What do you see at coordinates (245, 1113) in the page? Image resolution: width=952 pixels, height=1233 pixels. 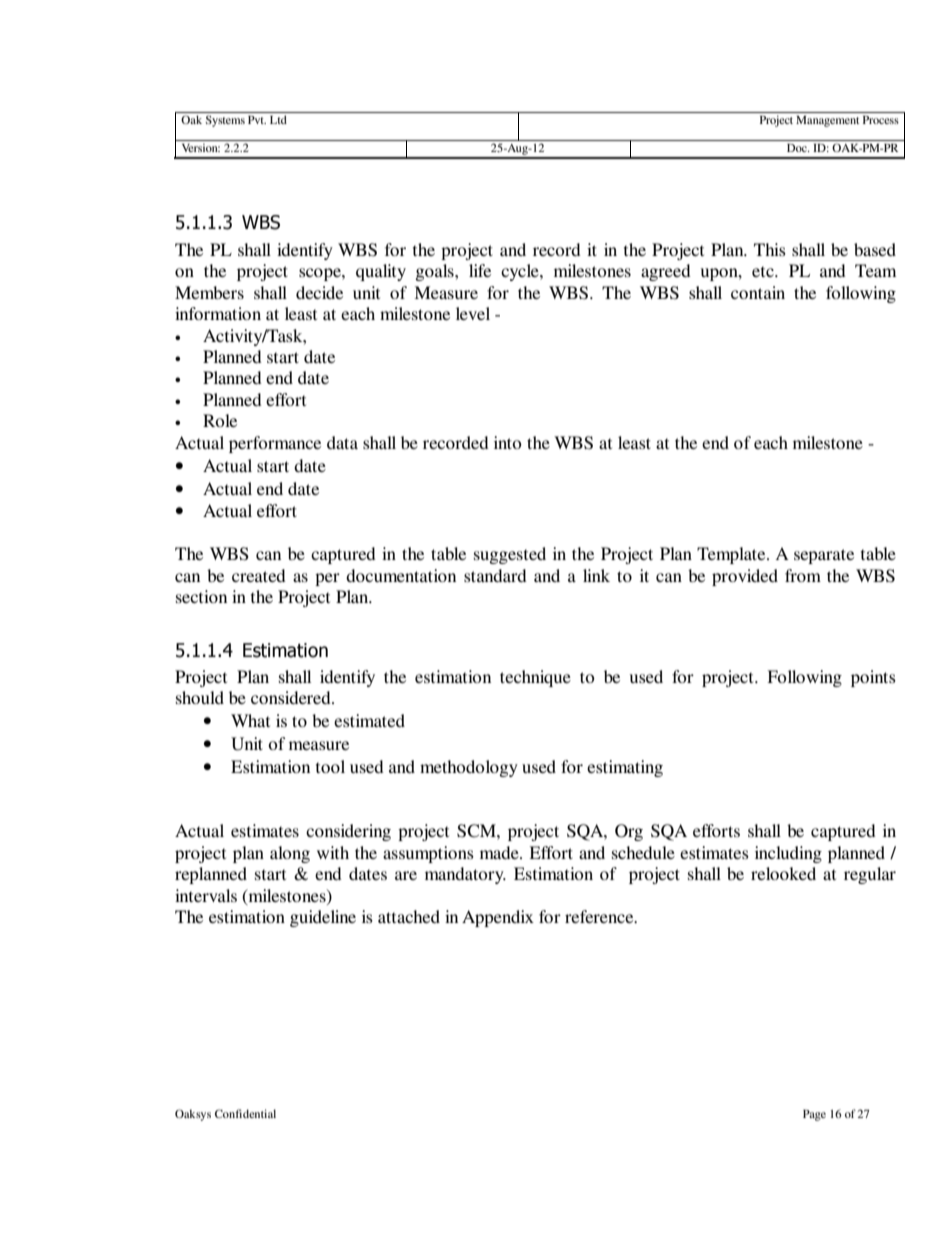 I see `Confidential` at bounding box center [245, 1113].
